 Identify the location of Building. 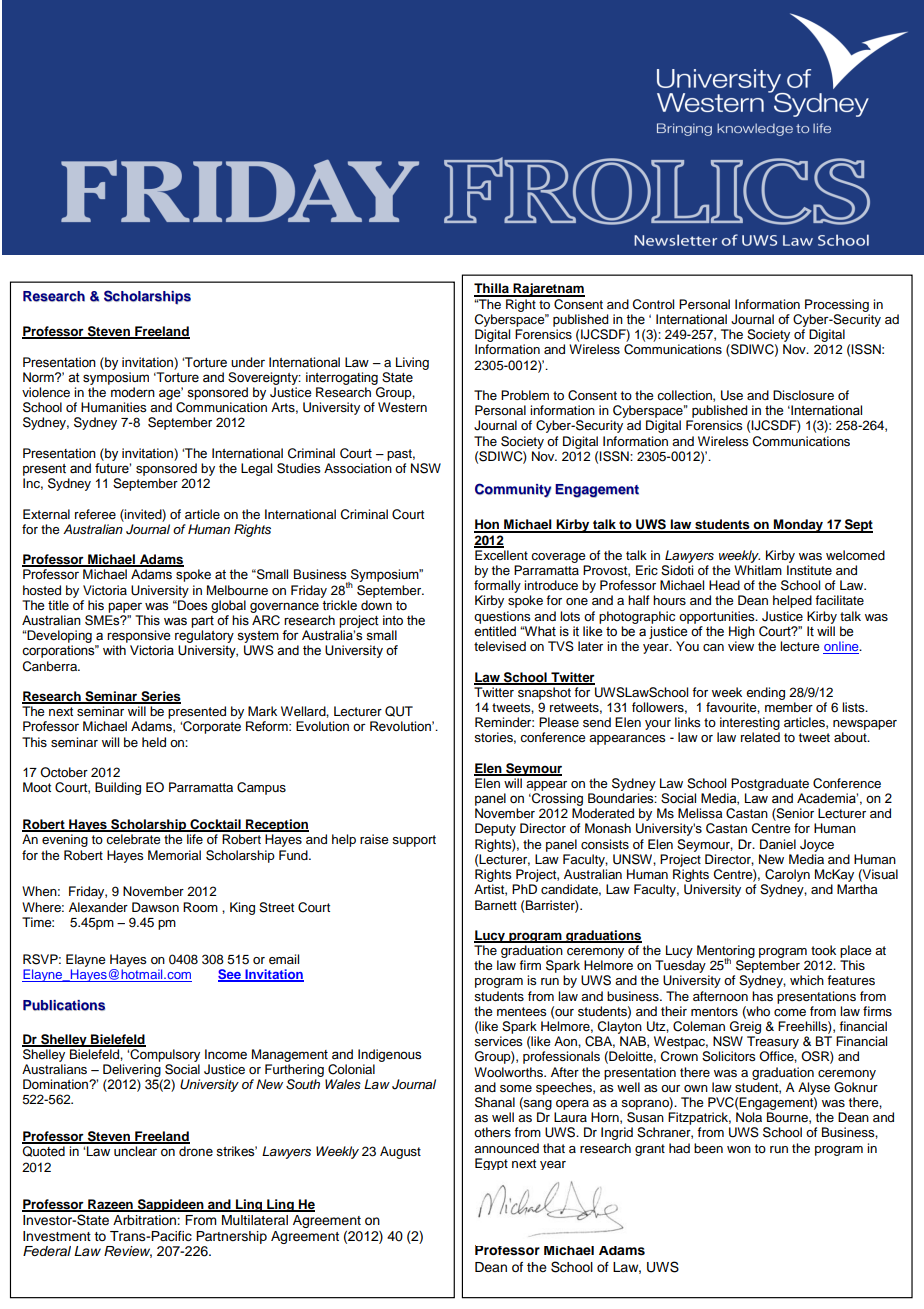
(118, 788).
